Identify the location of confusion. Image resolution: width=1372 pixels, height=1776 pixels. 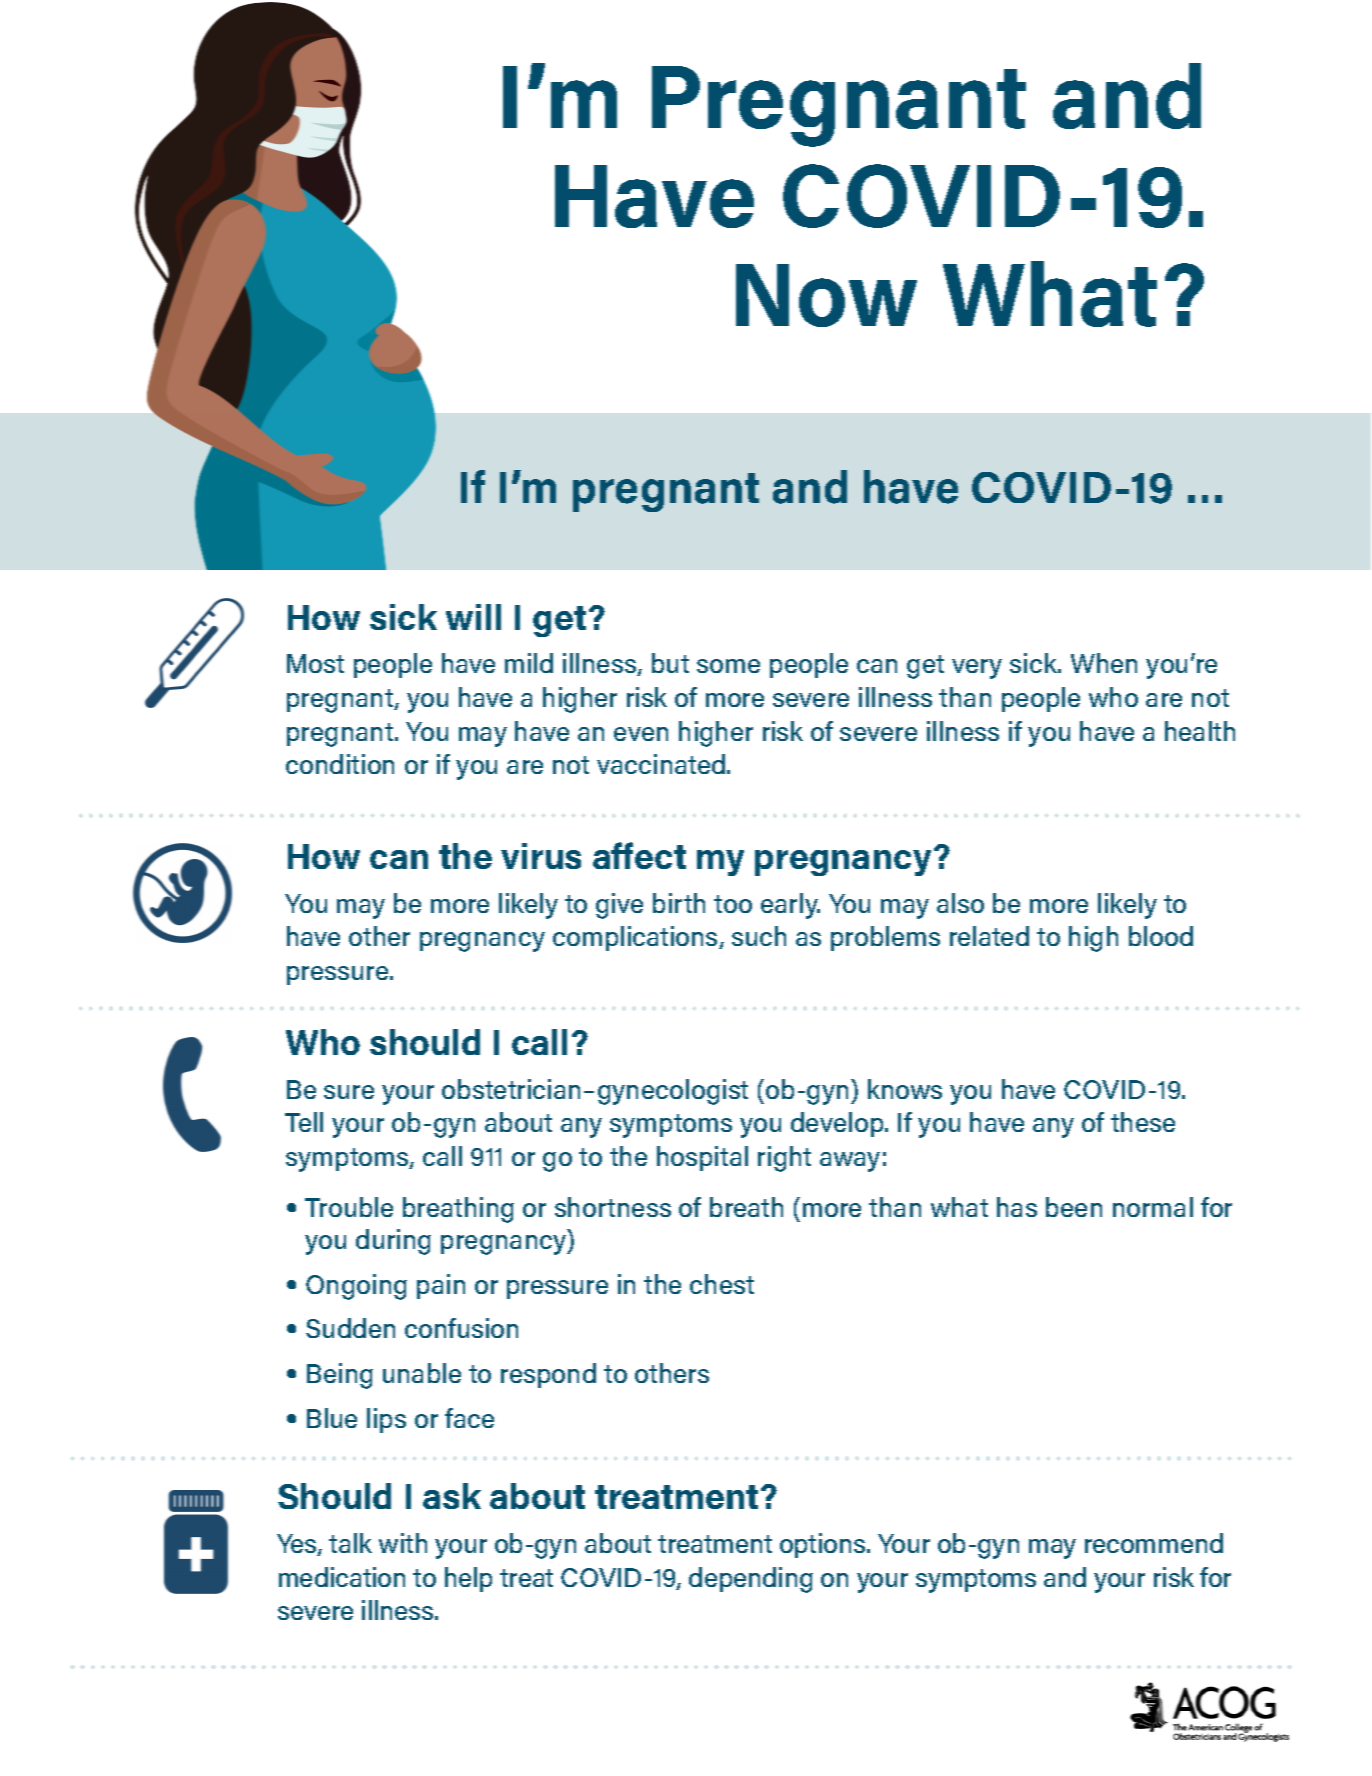
(461, 1328).
